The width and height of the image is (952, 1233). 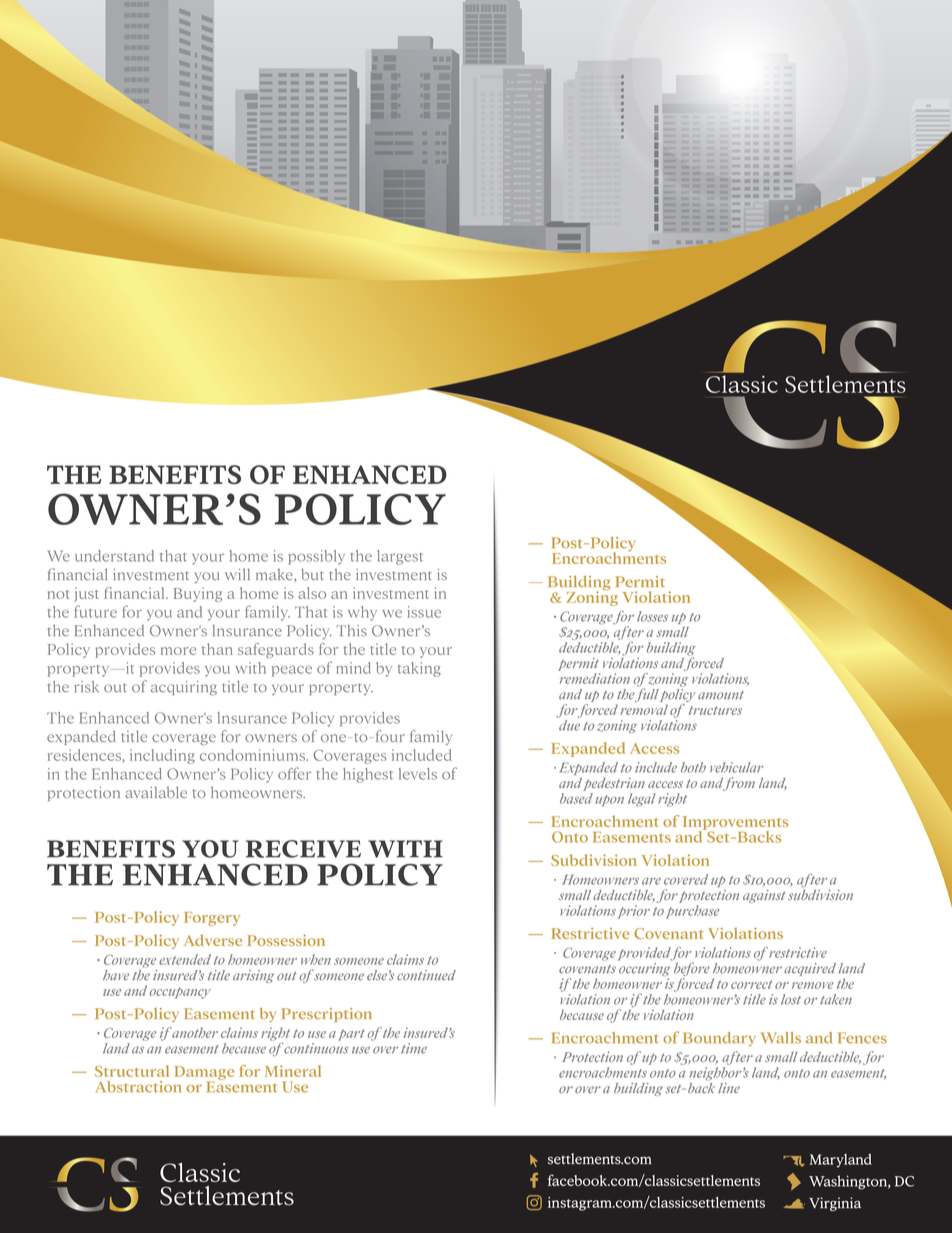 What do you see at coordinates (764, 896) in the image?
I see `against` at bounding box center [764, 896].
